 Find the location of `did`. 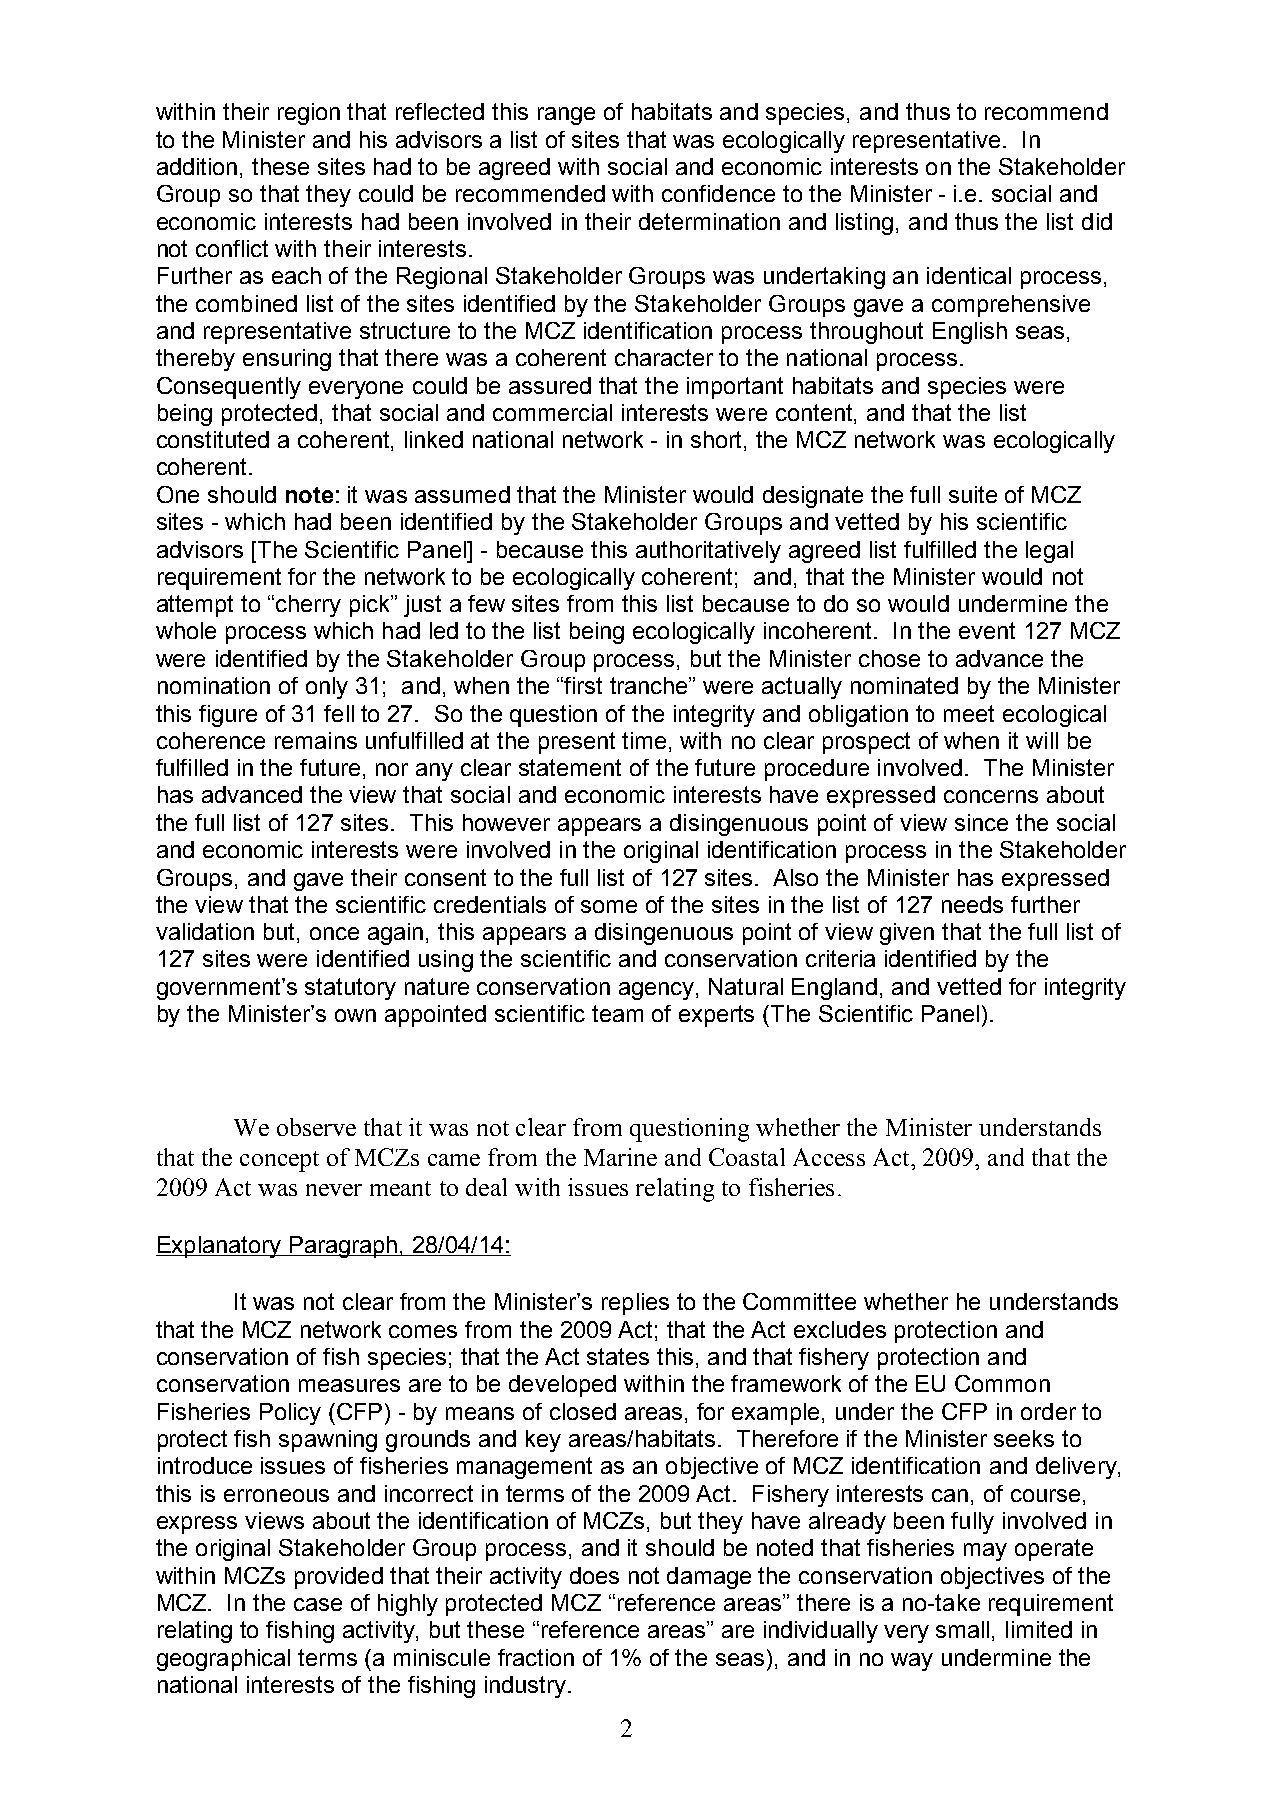

did is located at coordinates (1097, 221).
